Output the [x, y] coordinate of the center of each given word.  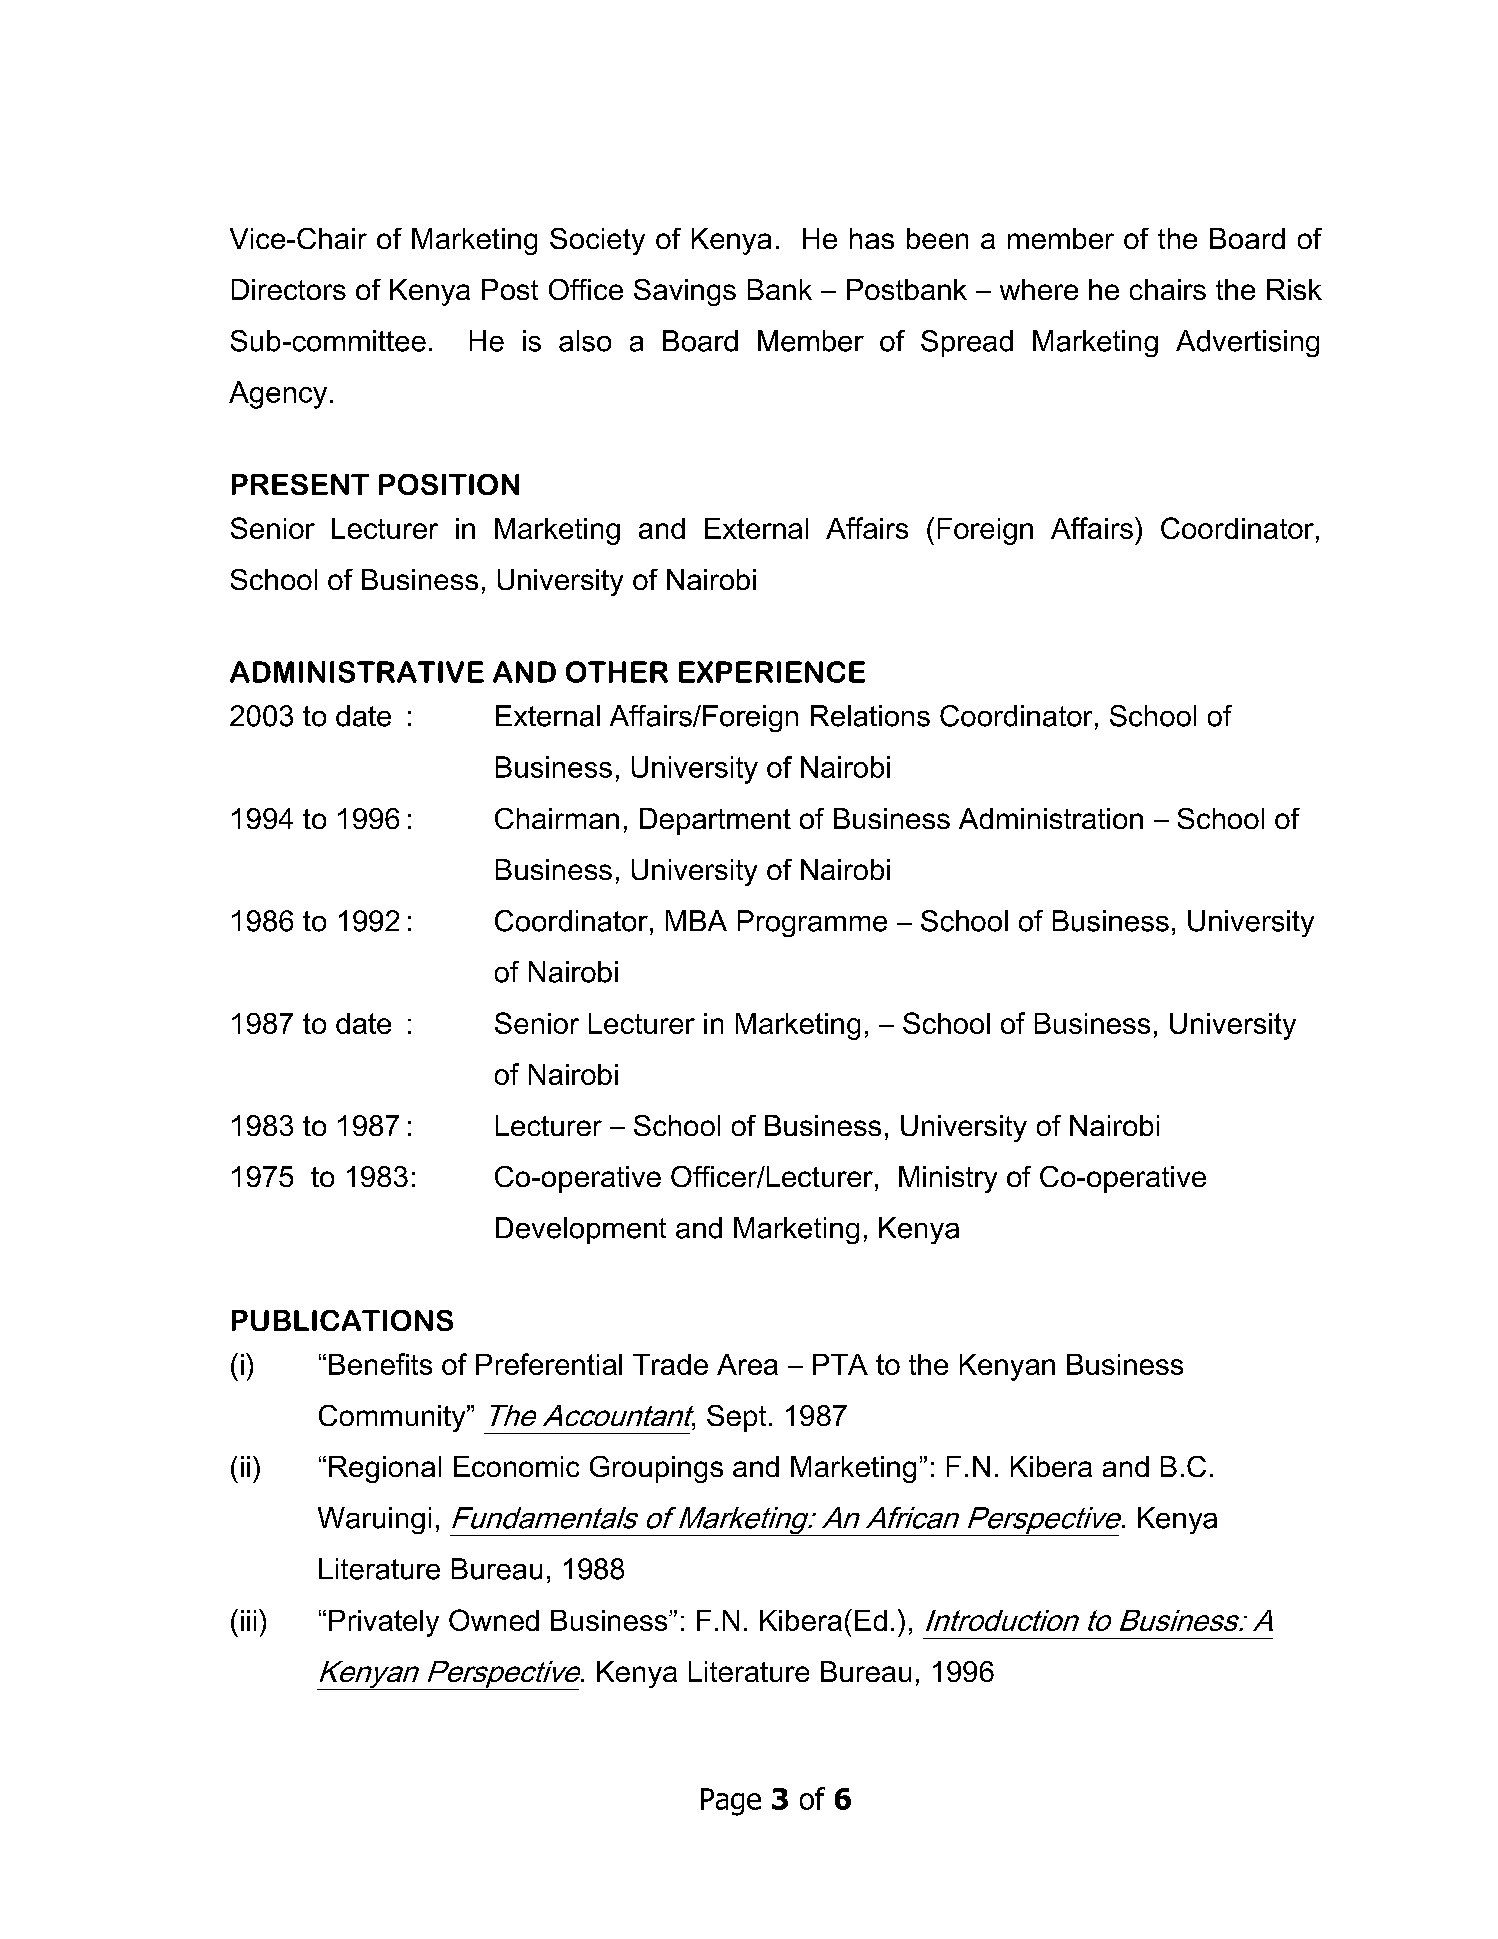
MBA [696, 920]
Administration [1051, 818]
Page [731, 1802]
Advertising [1247, 343]
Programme [812, 923]
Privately [384, 1623]
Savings [685, 292]
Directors [289, 289]
